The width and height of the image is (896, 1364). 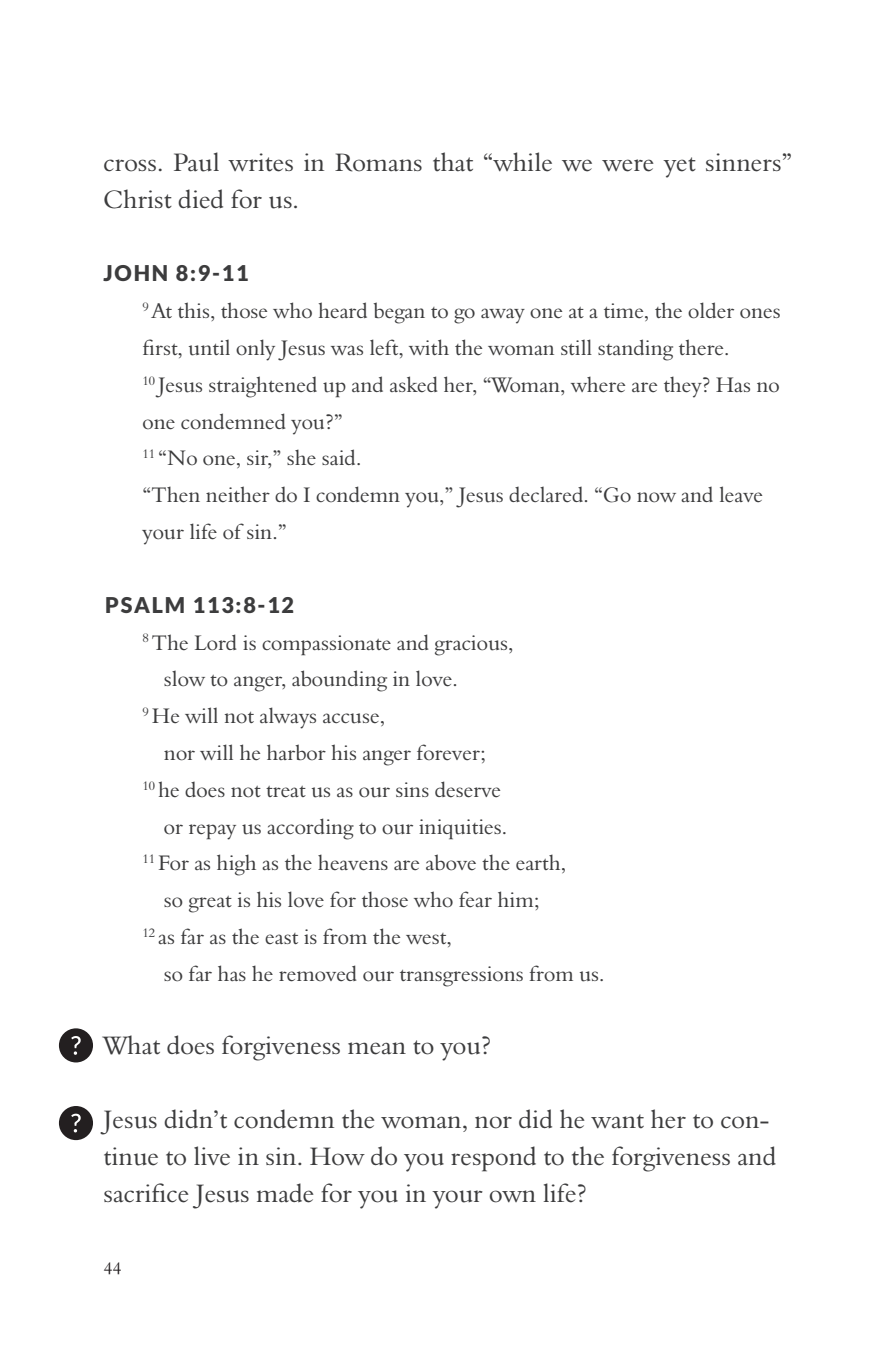 What do you see at coordinates (539, 863) in the image?
I see `earth` at bounding box center [539, 863].
